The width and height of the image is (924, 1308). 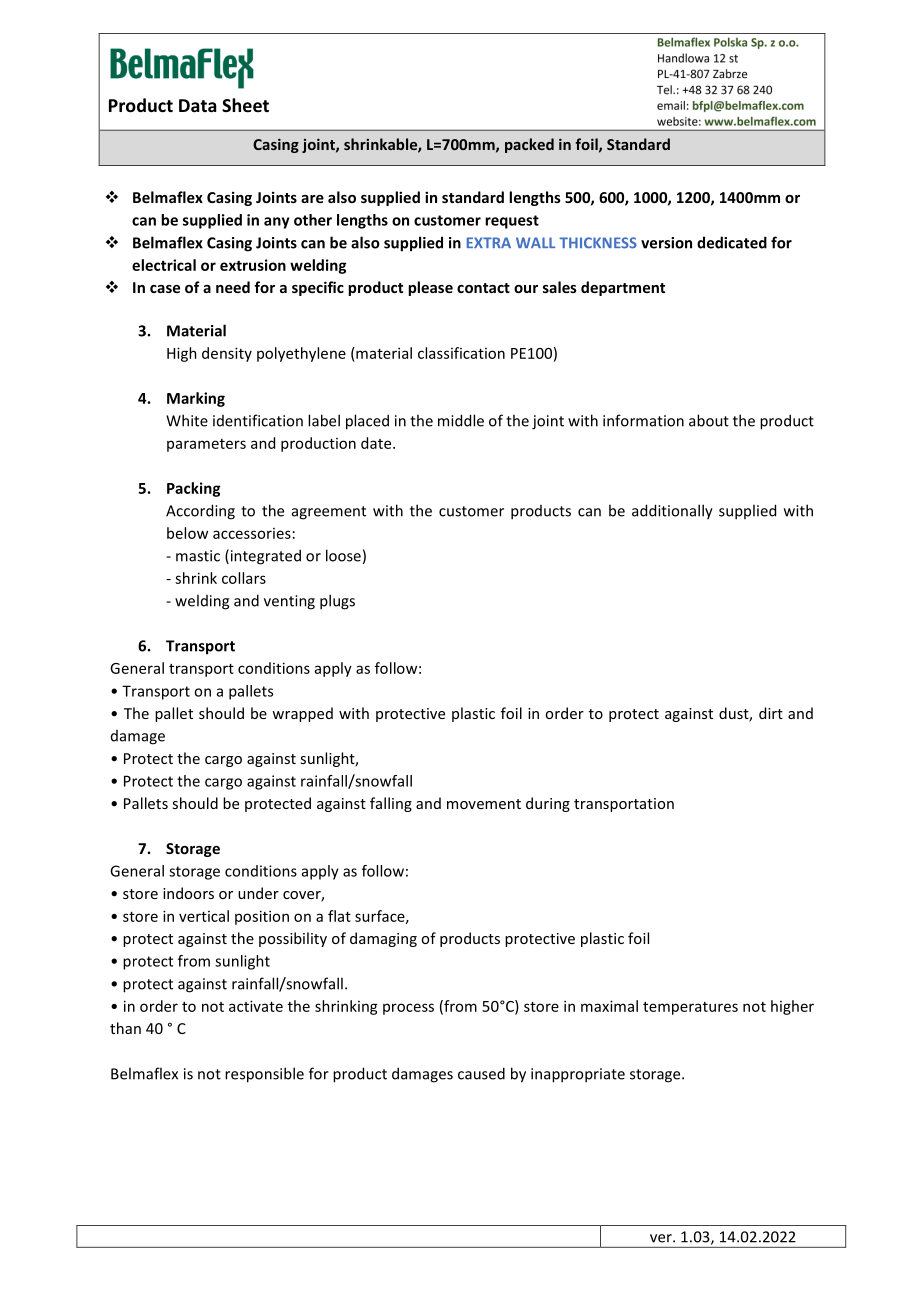 I want to click on indoors, so click(x=188, y=893).
